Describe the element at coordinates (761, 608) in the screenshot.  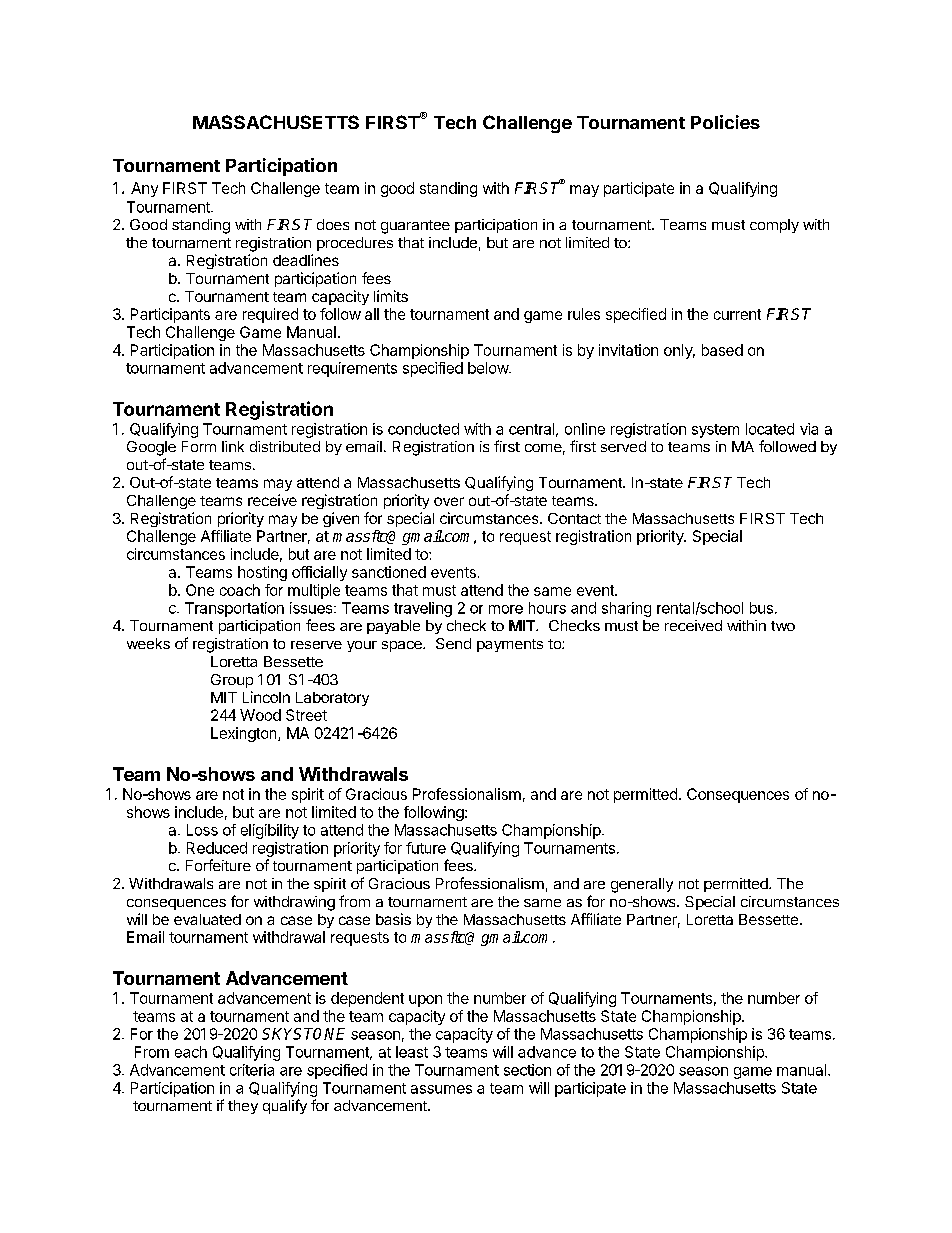
I see `bus` at that location.
